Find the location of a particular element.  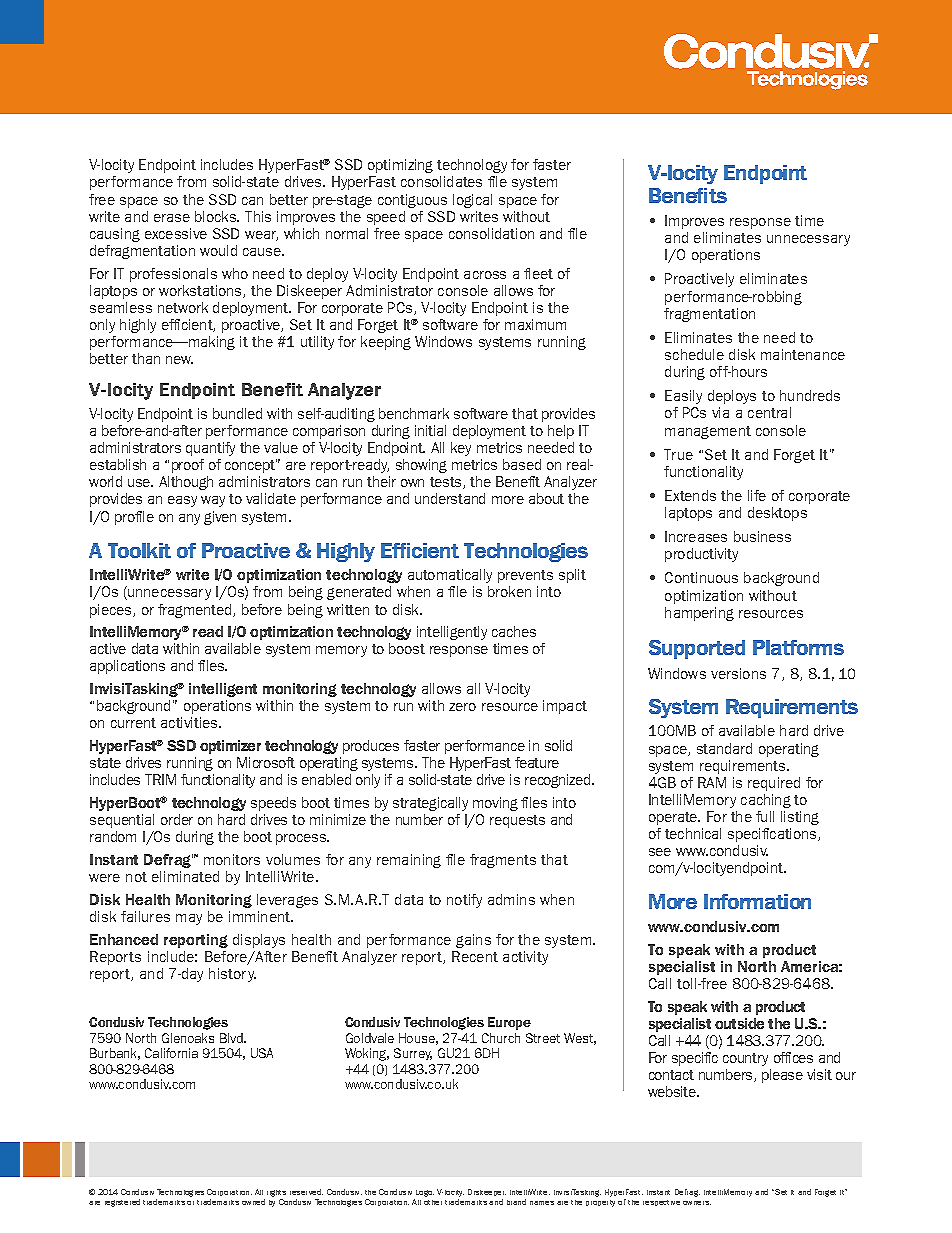

zero is located at coordinates (462, 707).
